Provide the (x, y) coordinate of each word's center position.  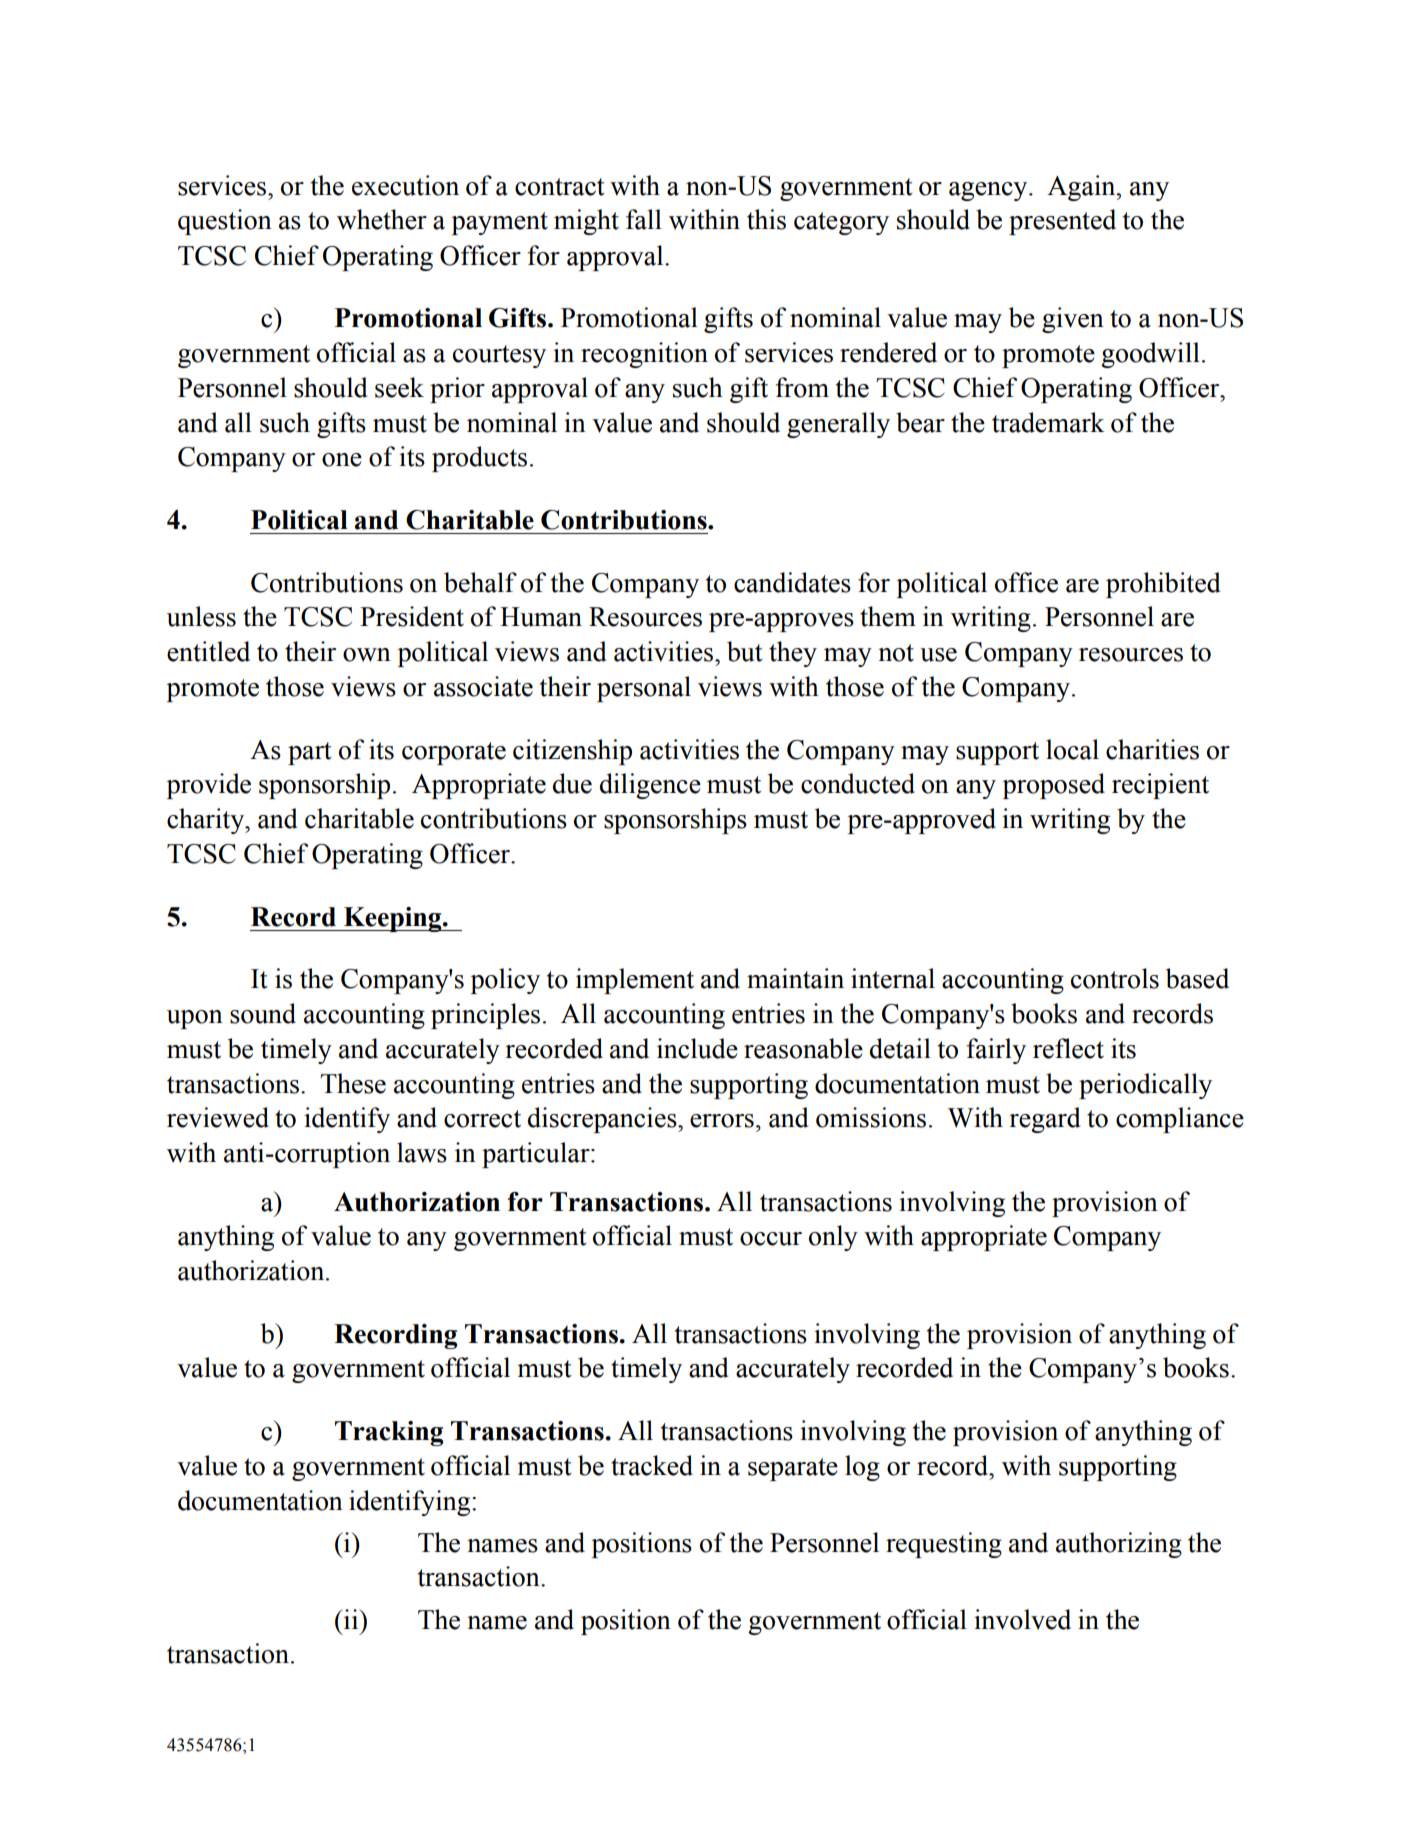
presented (1062, 222)
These (353, 1083)
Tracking (389, 1433)
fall (644, 219)
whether (382, 219)
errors (722, 1121)
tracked (652, 1465)
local (1072, 749)
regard (1045, 1120)
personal (644, 689)
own (367, 655)
